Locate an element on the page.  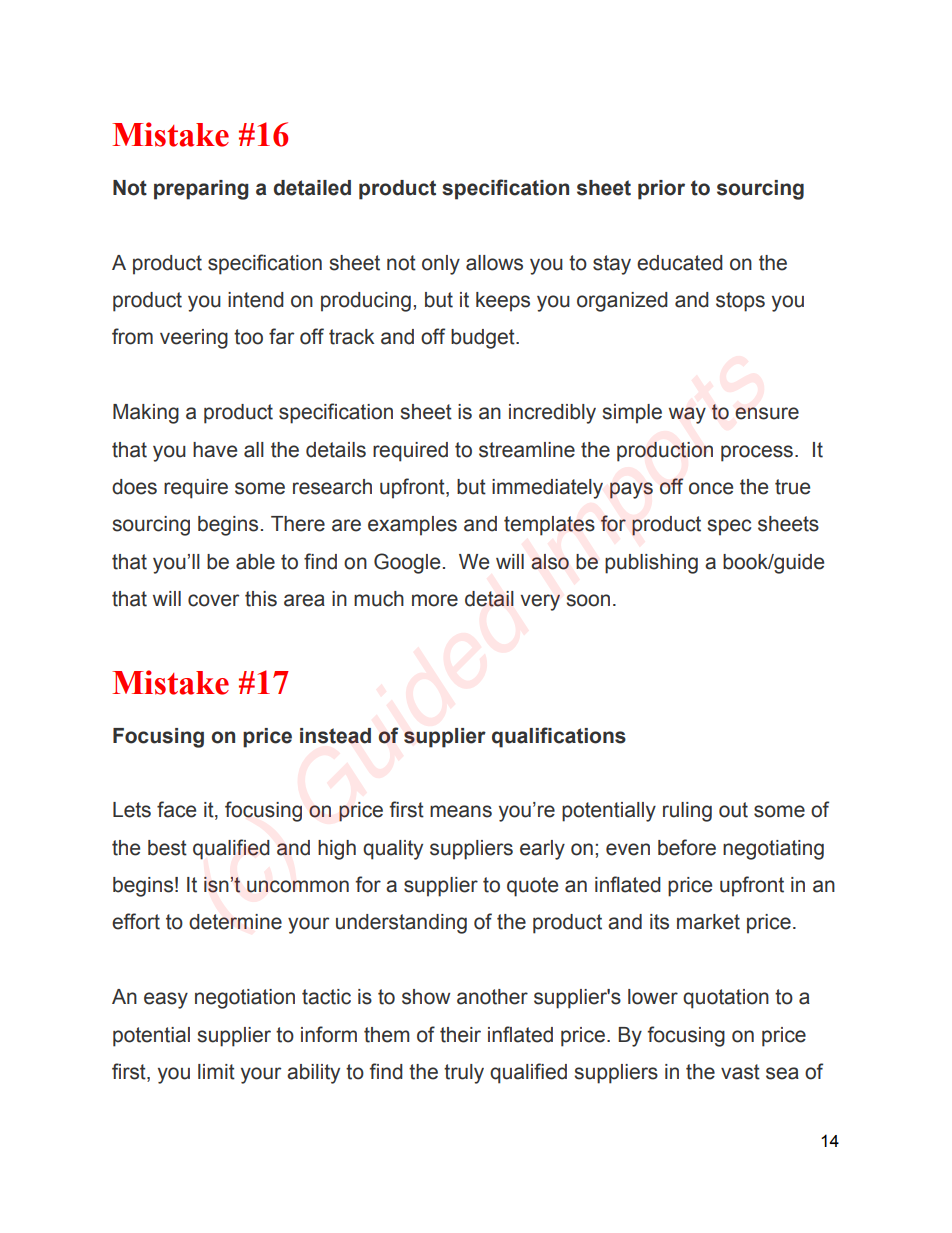
publishing is located at coordinates (651, 564).
